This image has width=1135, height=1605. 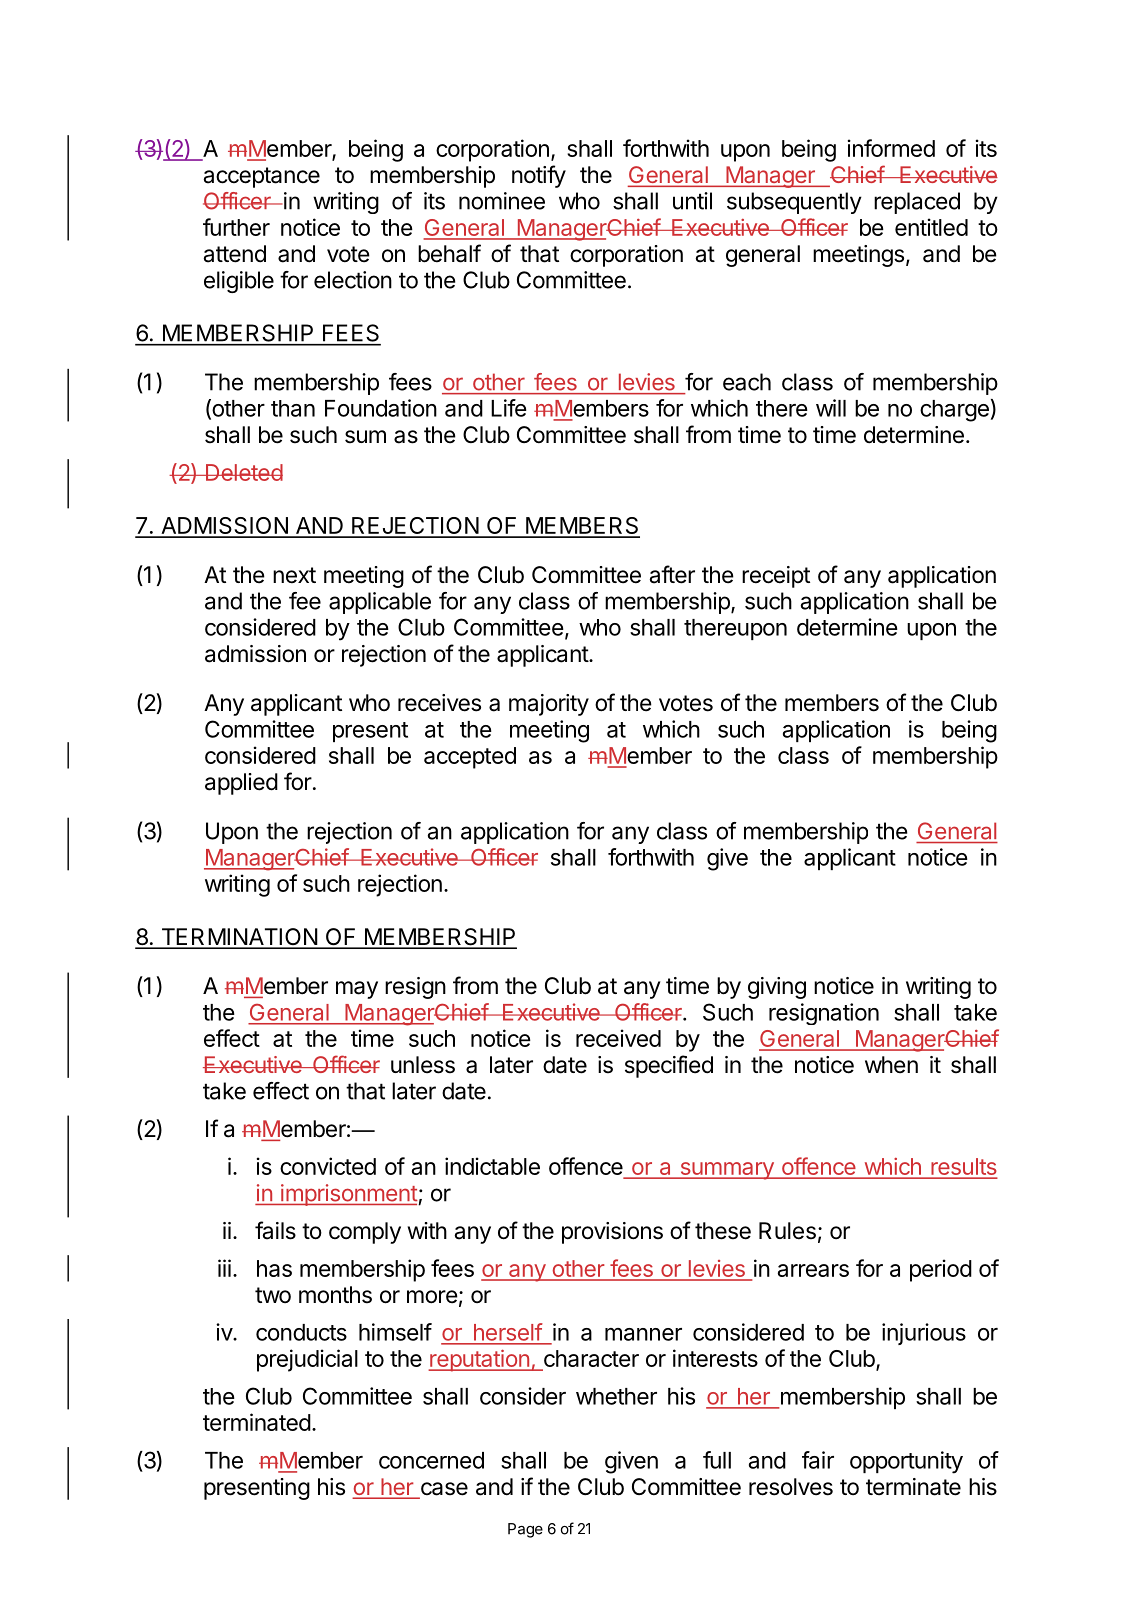 What do you see at coordinates (357, 990) in the image?
I see `may` at bounding box center [357, 990].
